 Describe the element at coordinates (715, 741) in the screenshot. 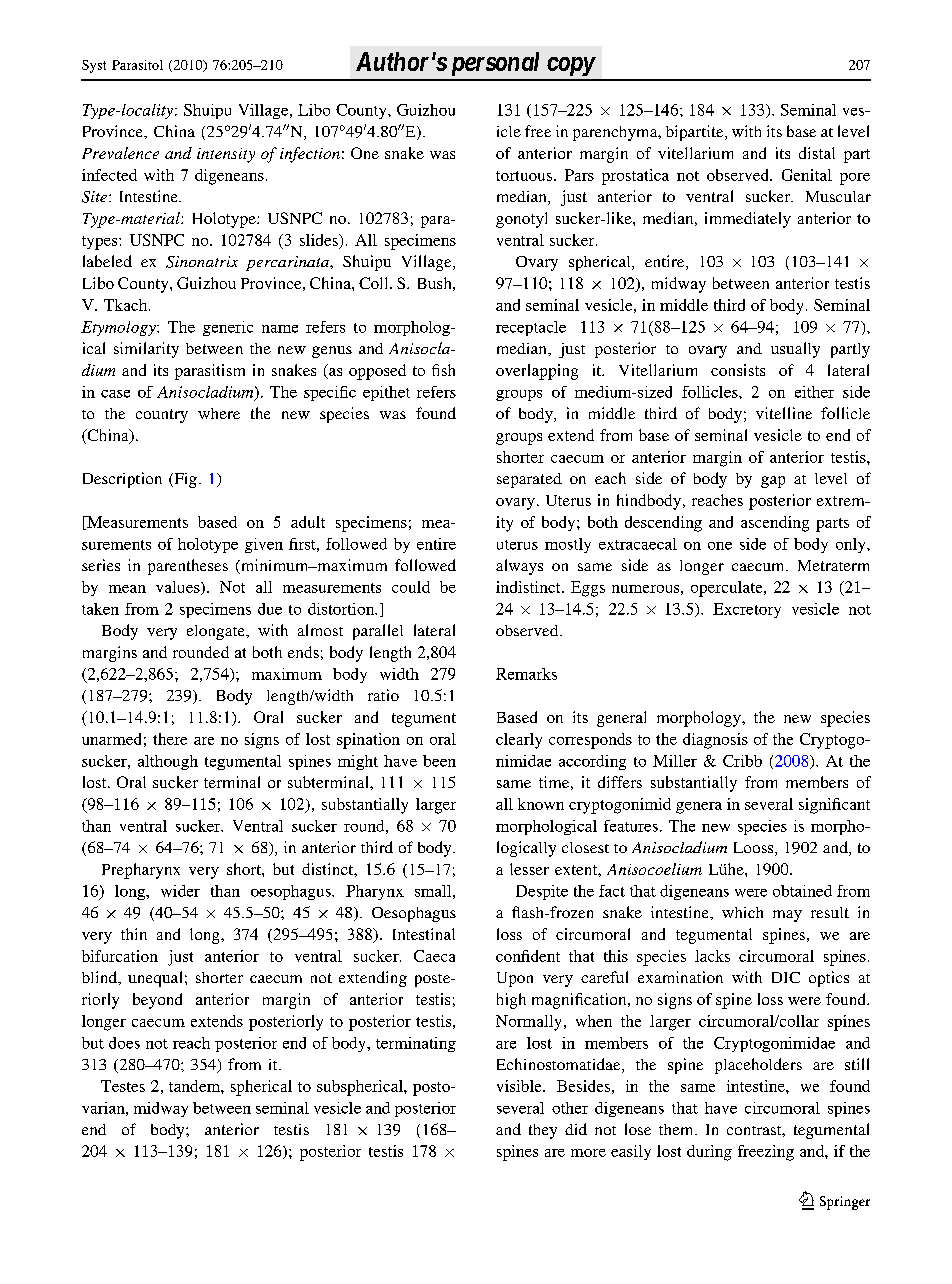

I see `diagnosis` at that location.
